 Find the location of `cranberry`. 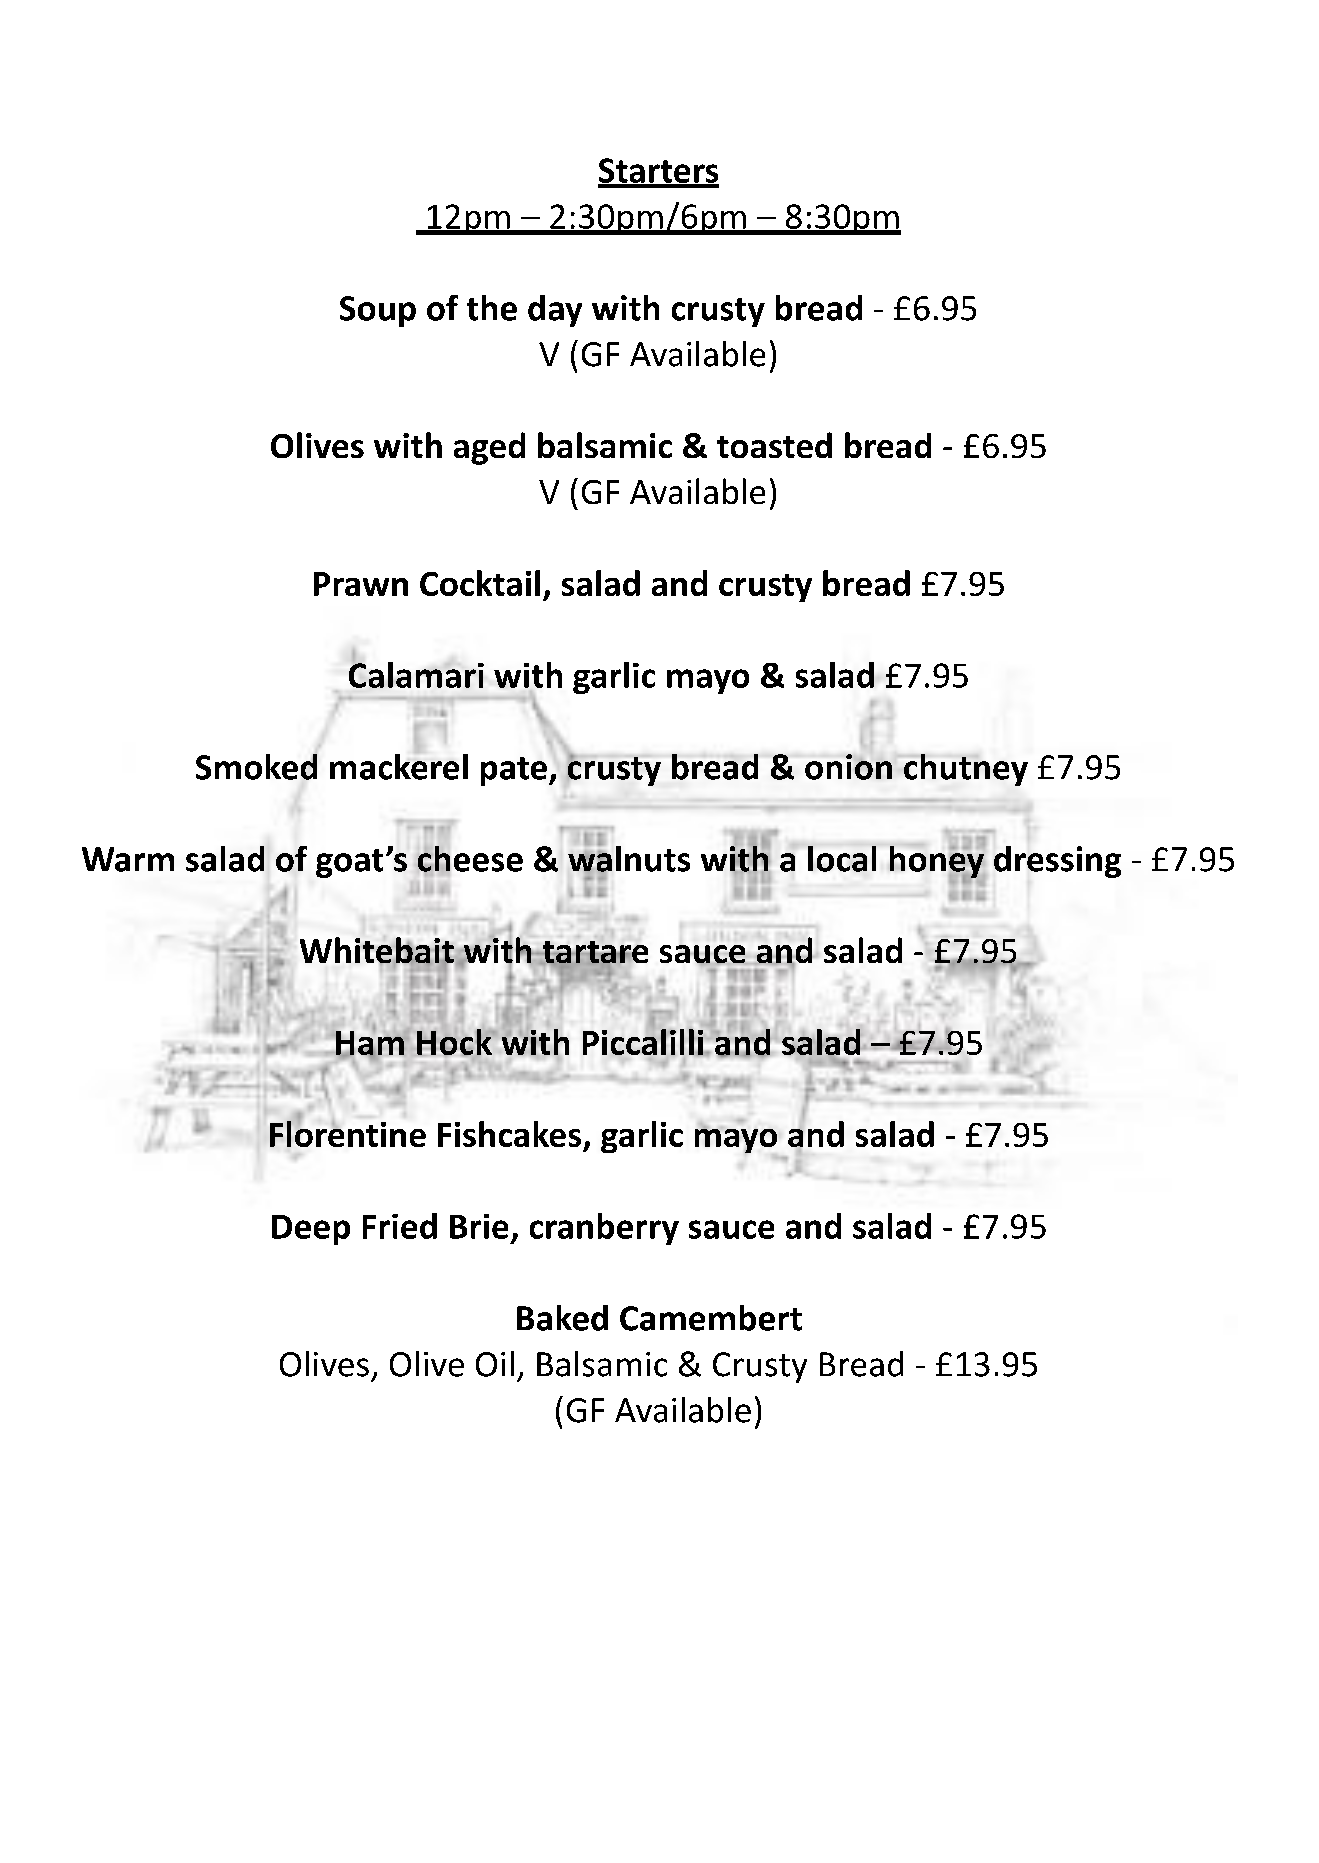

cranberry is located at coordinates (604, 1229).
